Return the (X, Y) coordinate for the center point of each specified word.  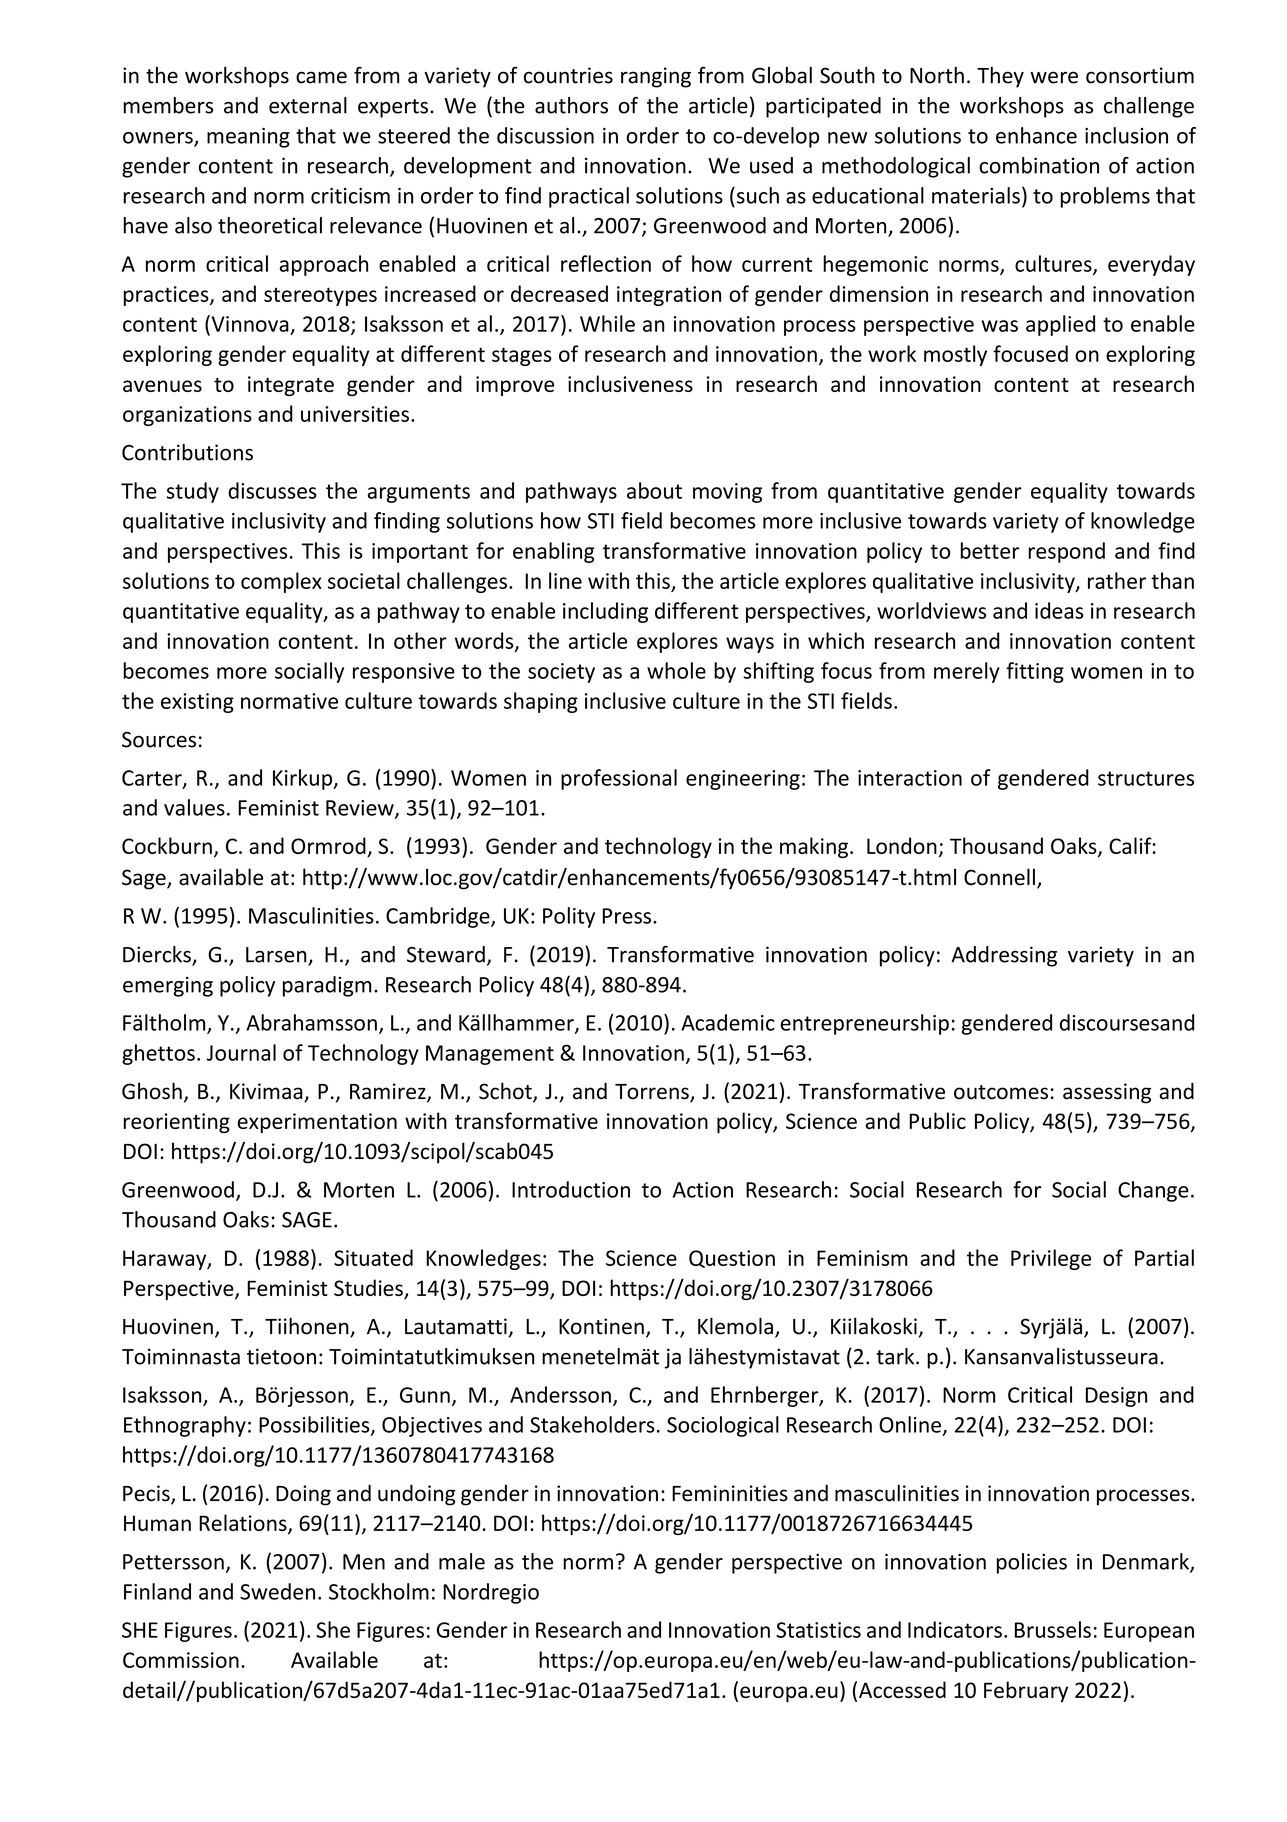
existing (197, 703)
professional (619, 779)
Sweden (277, 1591)
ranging (656, 77)
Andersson (560, 1394)
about (654, 490)
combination (1039, 165)
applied (1060, 325)
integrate (291, 386)
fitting (1035, 672)
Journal (241, 1052)
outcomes (1001, 1092)
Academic (728, 1022)
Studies (369, 1289)
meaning (248, 138)
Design (1116, 1397)
